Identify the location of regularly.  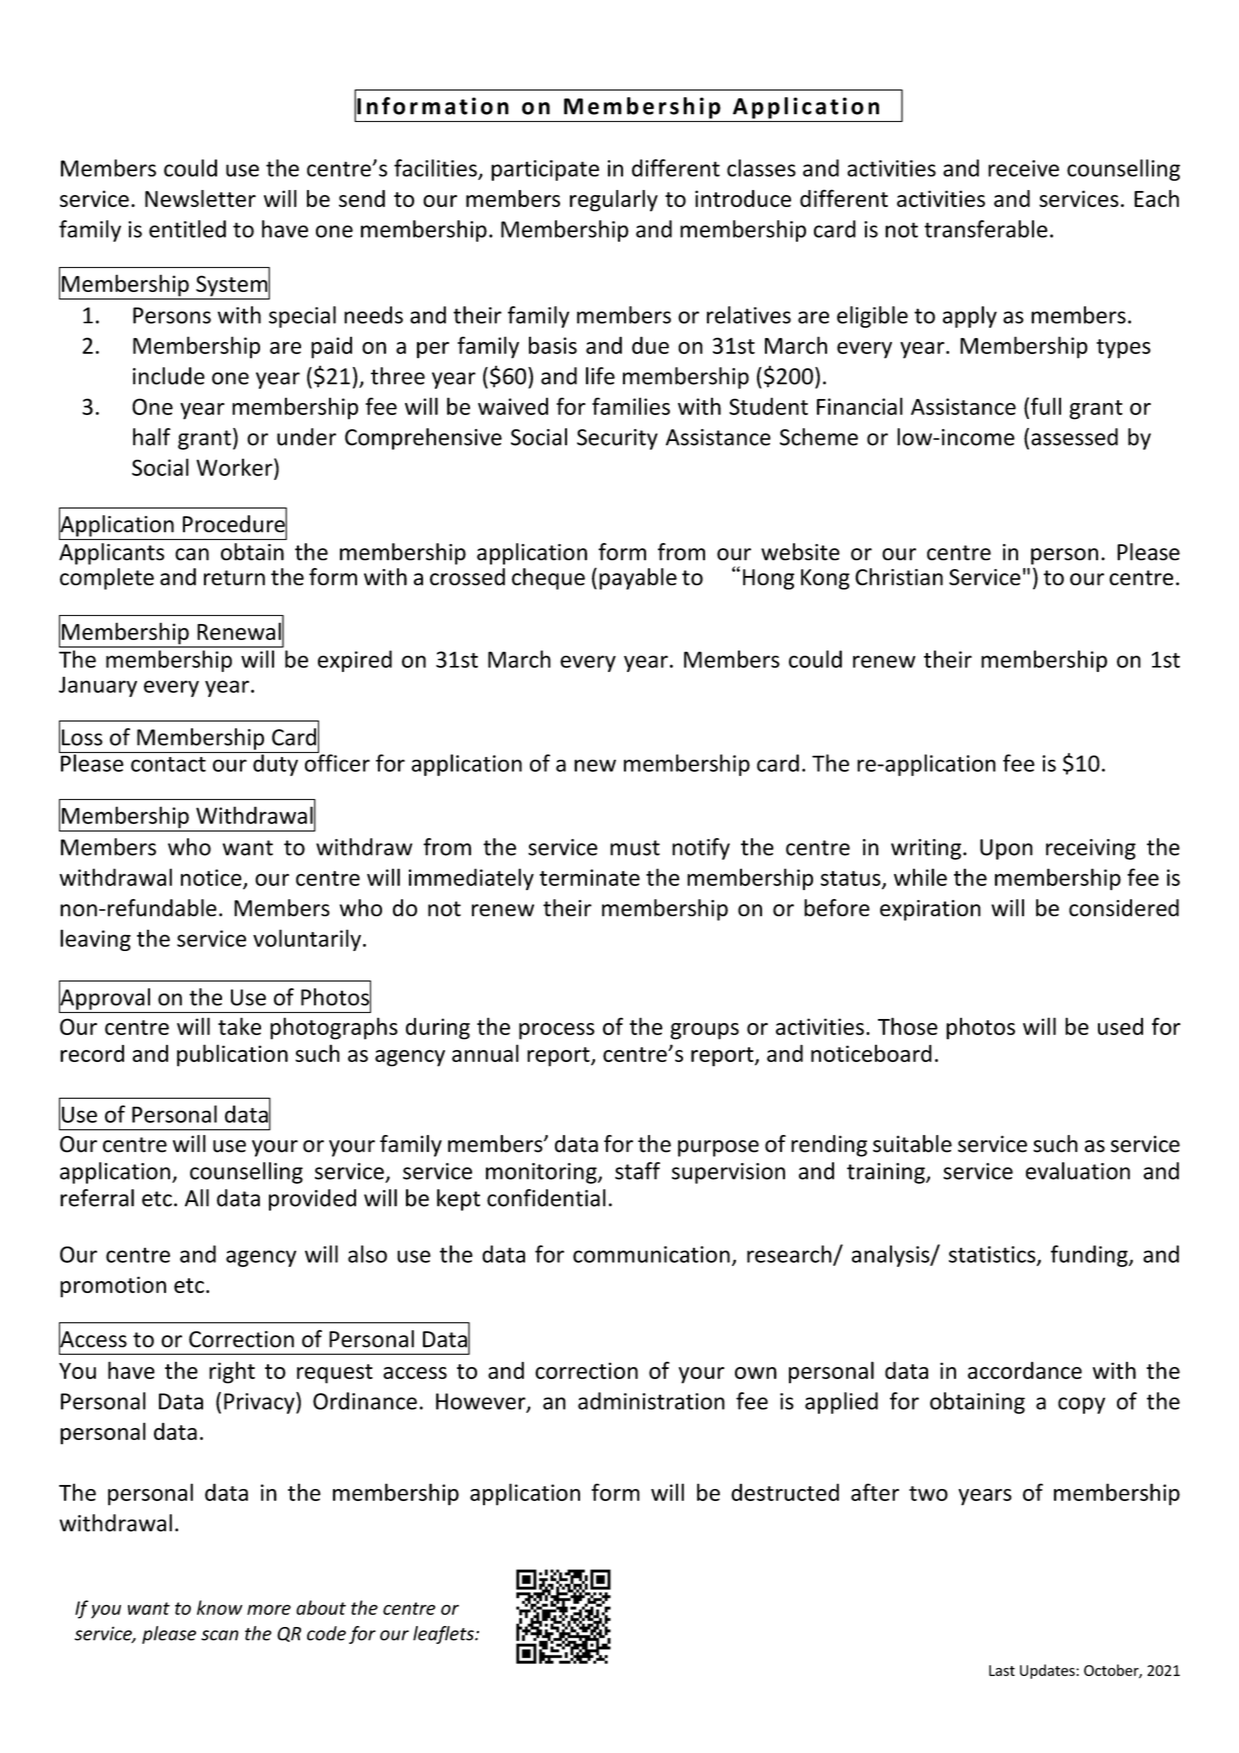
(614, 201).
